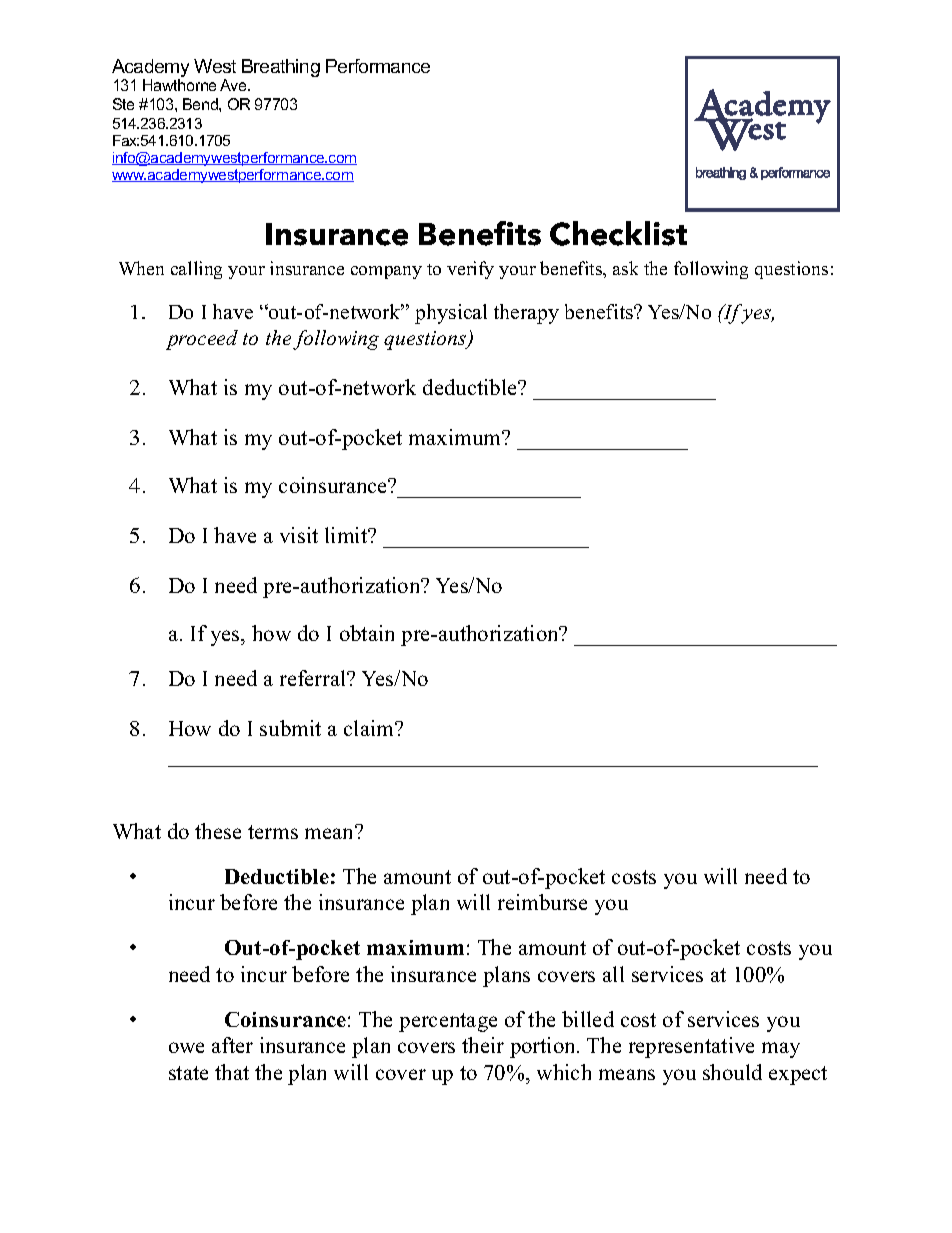 This screenshot has height=1233, width=952. What do you see at coordinates (202, 340) in the screenshot?
I see `proceed` at bounding box center [202, 340].
